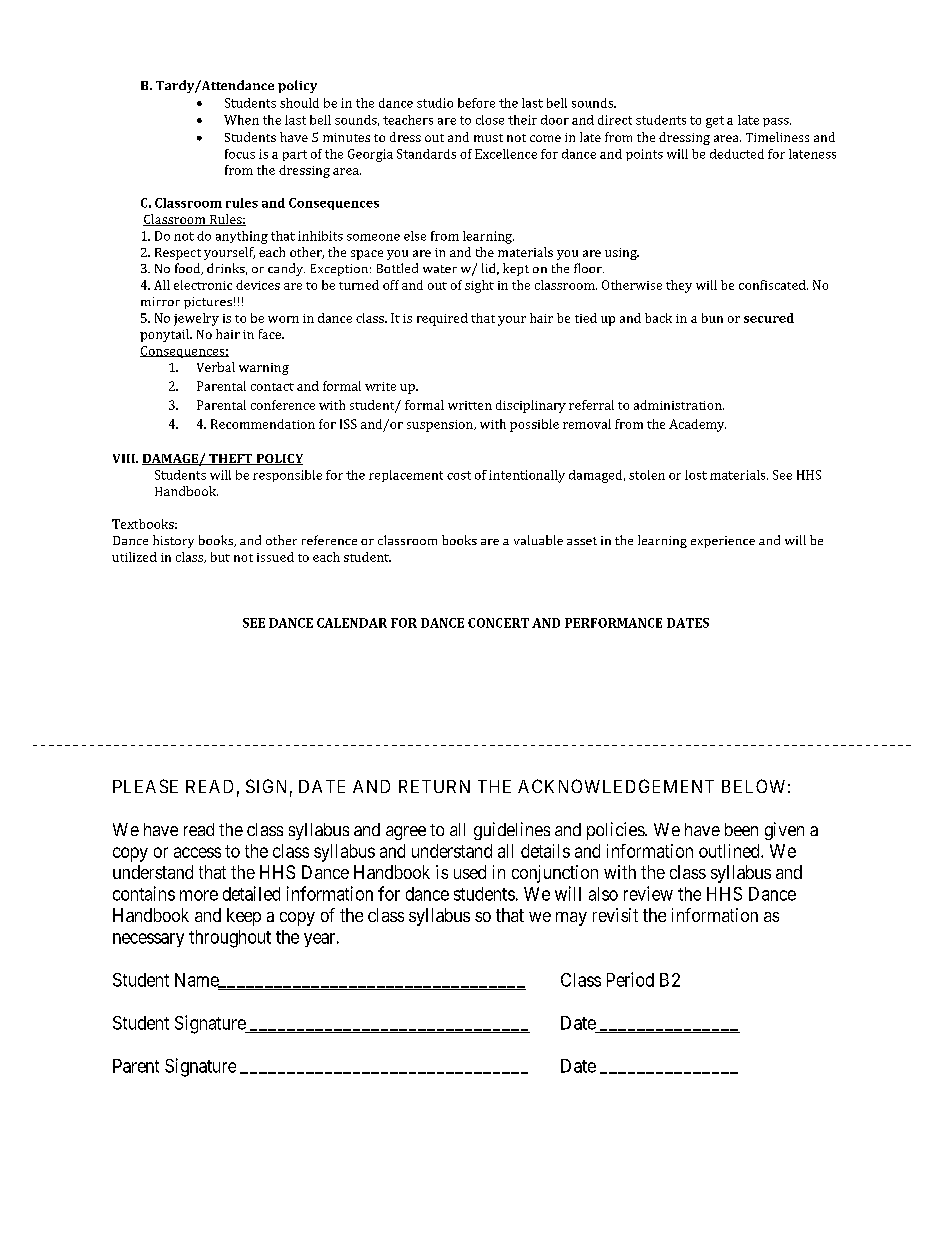  Describe the element at coordinates (230, 939) in the screenshot. I see `throughout` at that location.
